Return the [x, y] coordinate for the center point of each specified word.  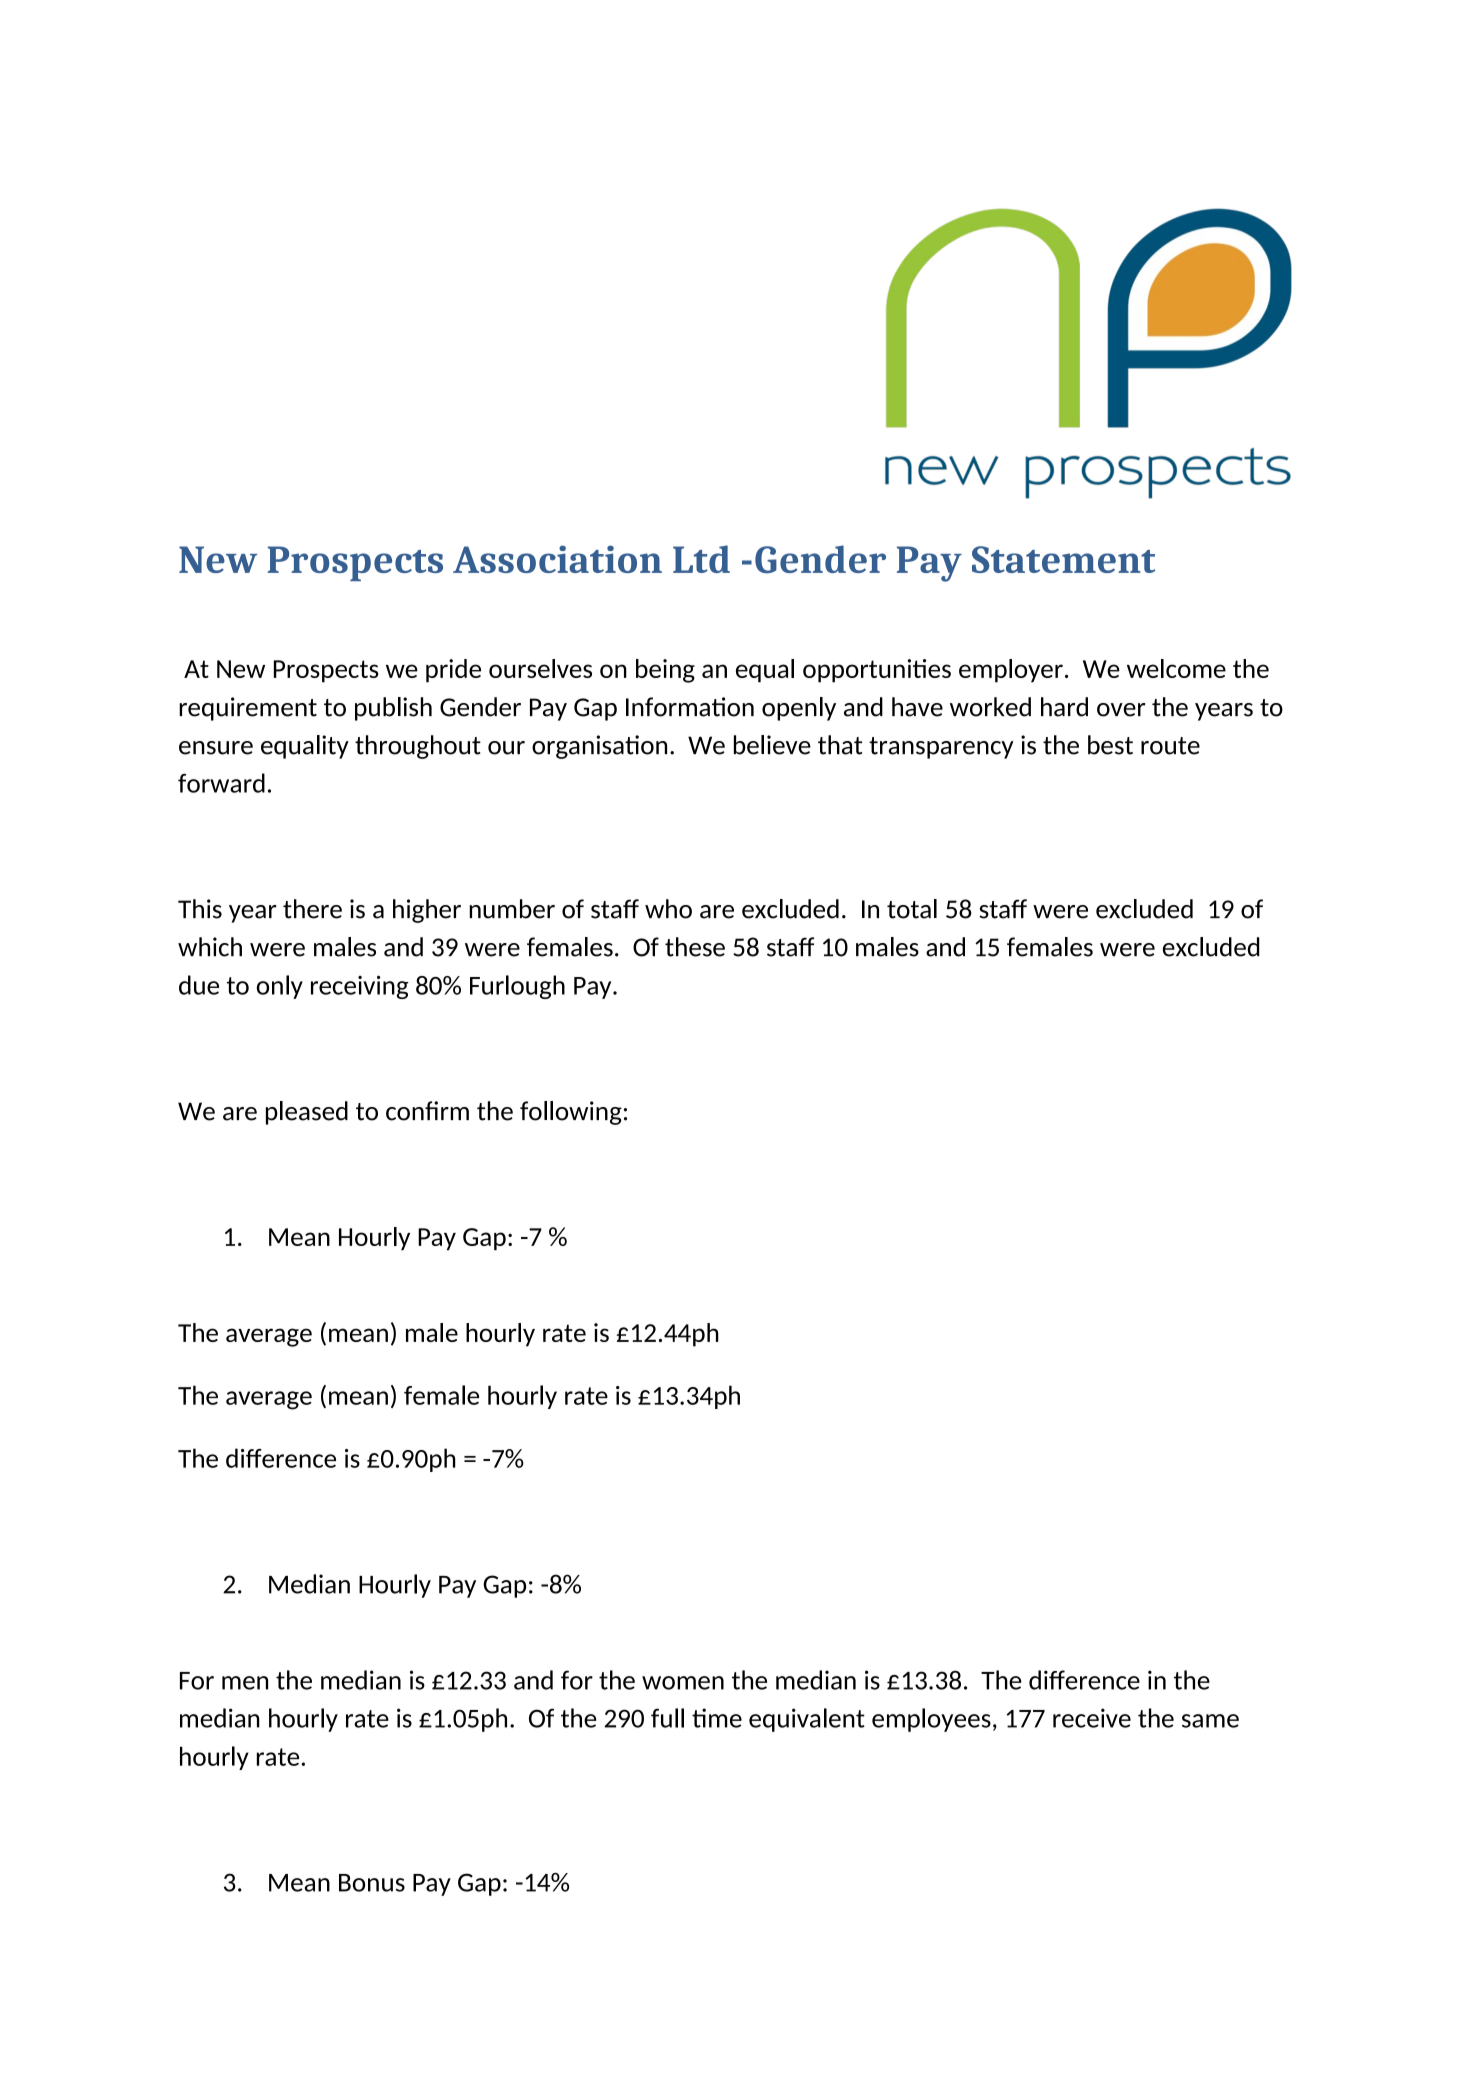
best [1110, 745]
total [912, 909]
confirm [427, 1111]
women [683, 1683]
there [312, 909]
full [667, 1718]
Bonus [372, 1883]
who [668, 909]
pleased [307, 1113]
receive [1092, 1718]
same [1210, 1721]
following [571, 1113]
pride [453, 671]
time [717, 1718]
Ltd [701, 559]
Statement [1063, 559]
